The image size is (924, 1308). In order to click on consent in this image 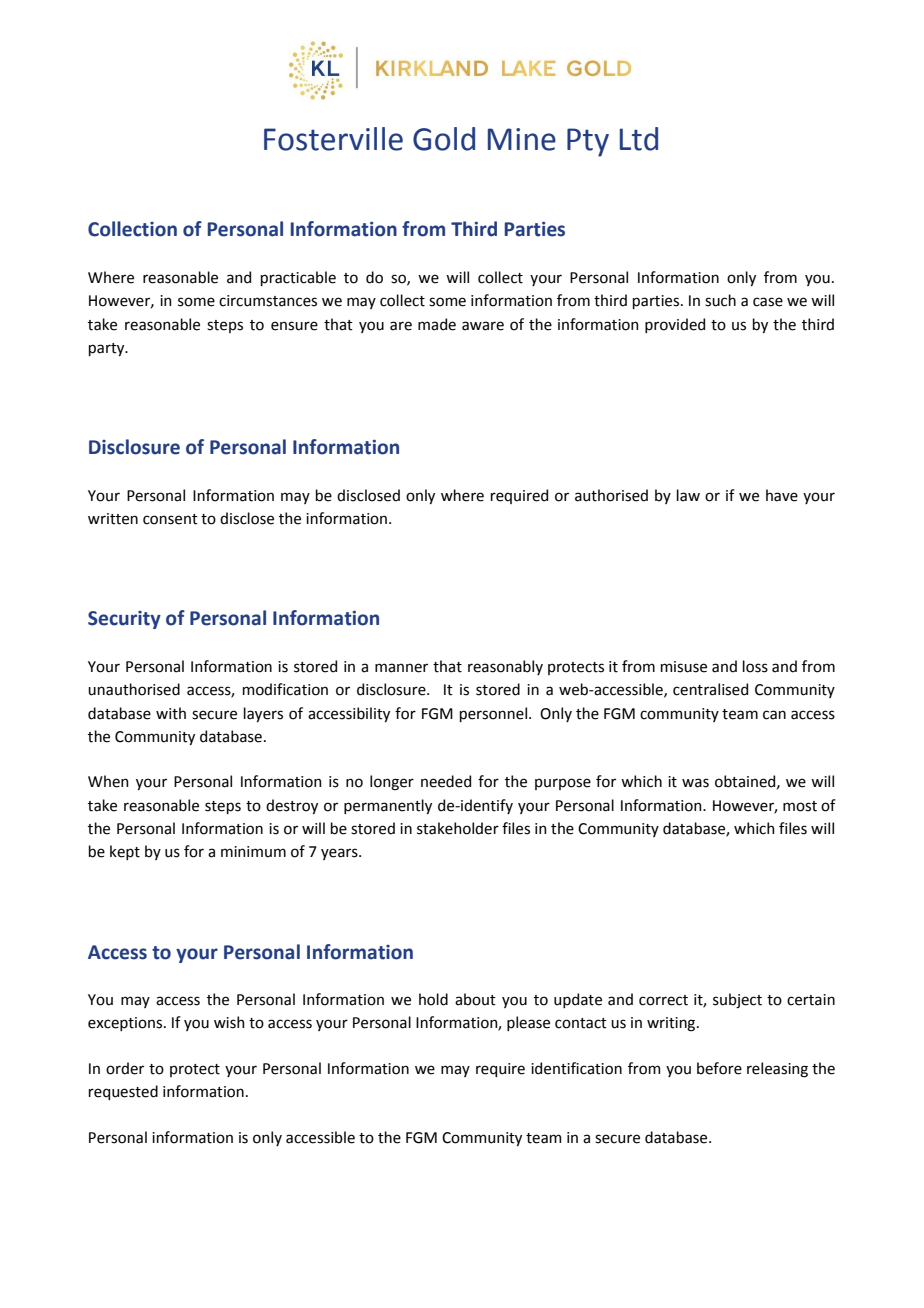, I will do `click(170, 519)`.
